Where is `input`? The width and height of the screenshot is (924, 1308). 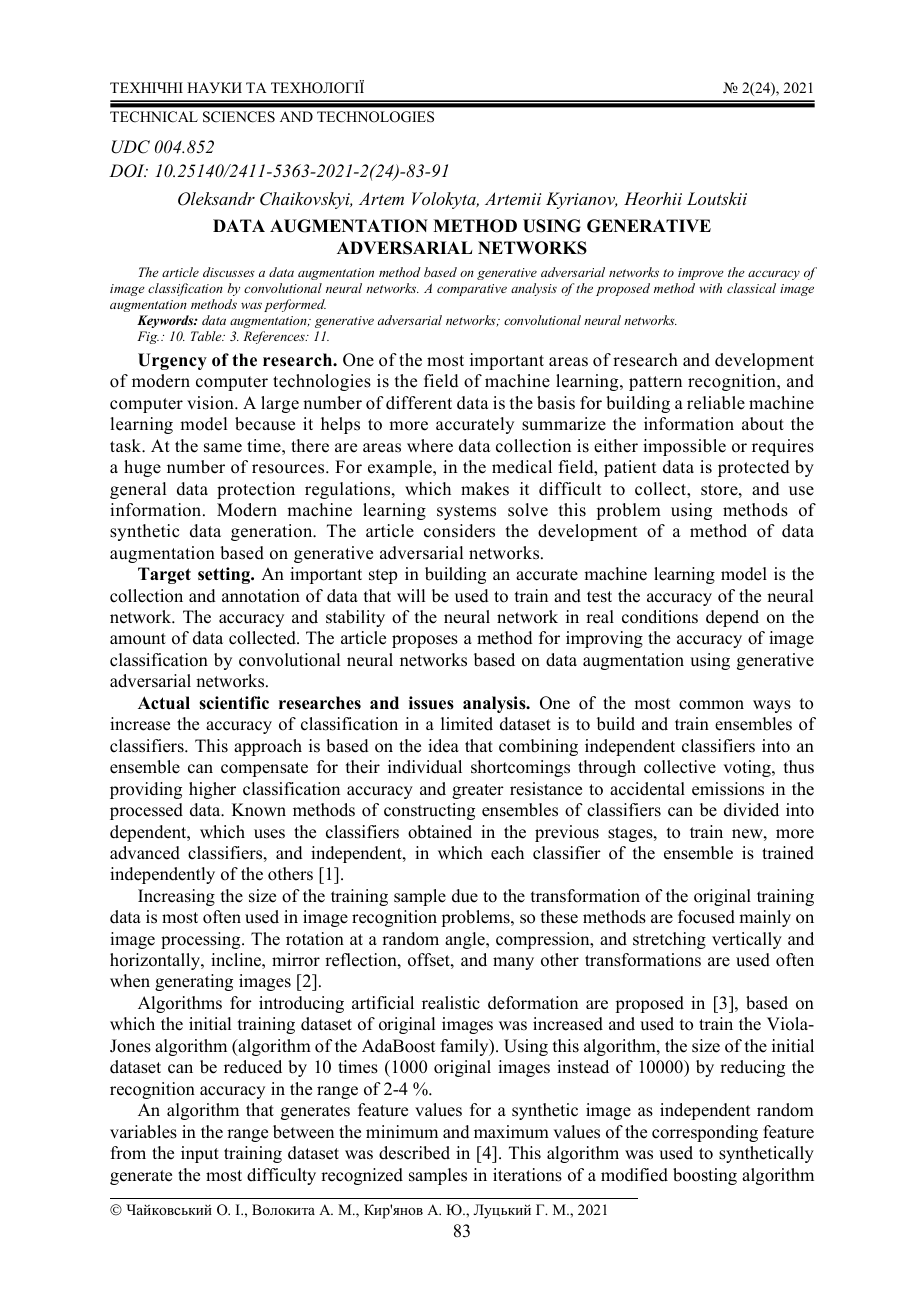 input is located at coordinates (200, 1154).
